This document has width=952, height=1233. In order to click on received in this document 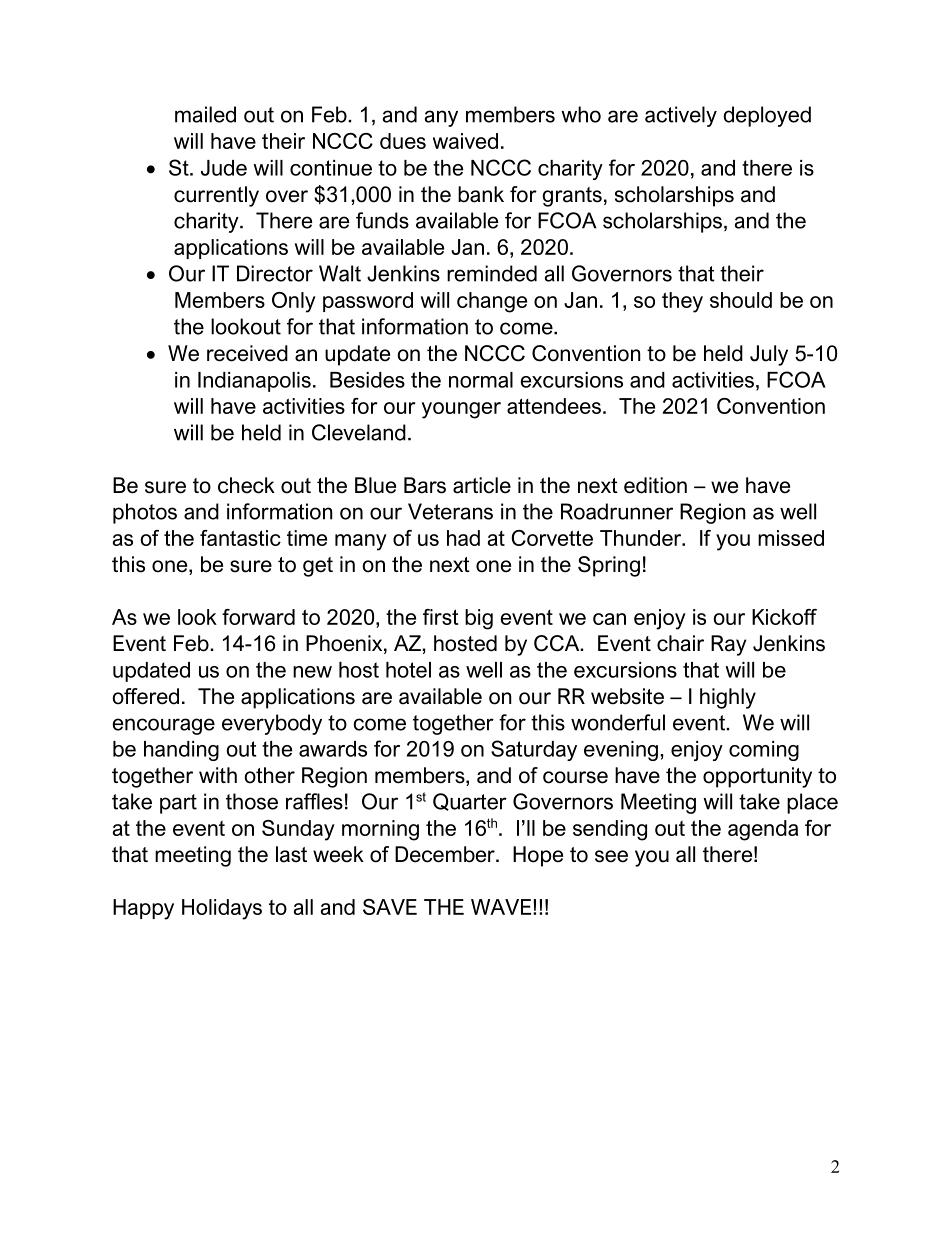, I will do `click(247, 353)`.
